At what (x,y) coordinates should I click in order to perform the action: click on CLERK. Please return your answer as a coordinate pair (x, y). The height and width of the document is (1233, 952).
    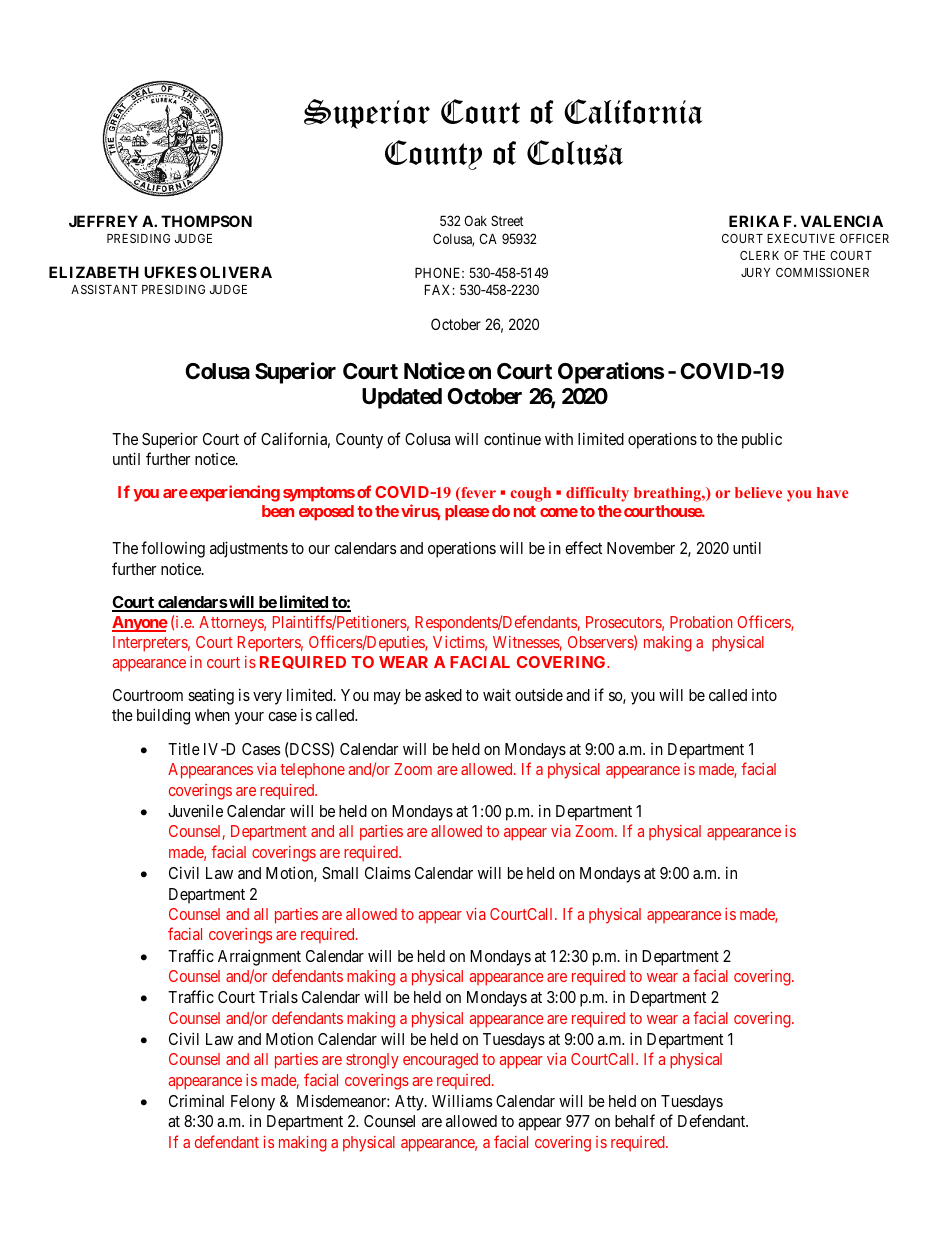
    Looking at the image, I should click on (759, 255).
